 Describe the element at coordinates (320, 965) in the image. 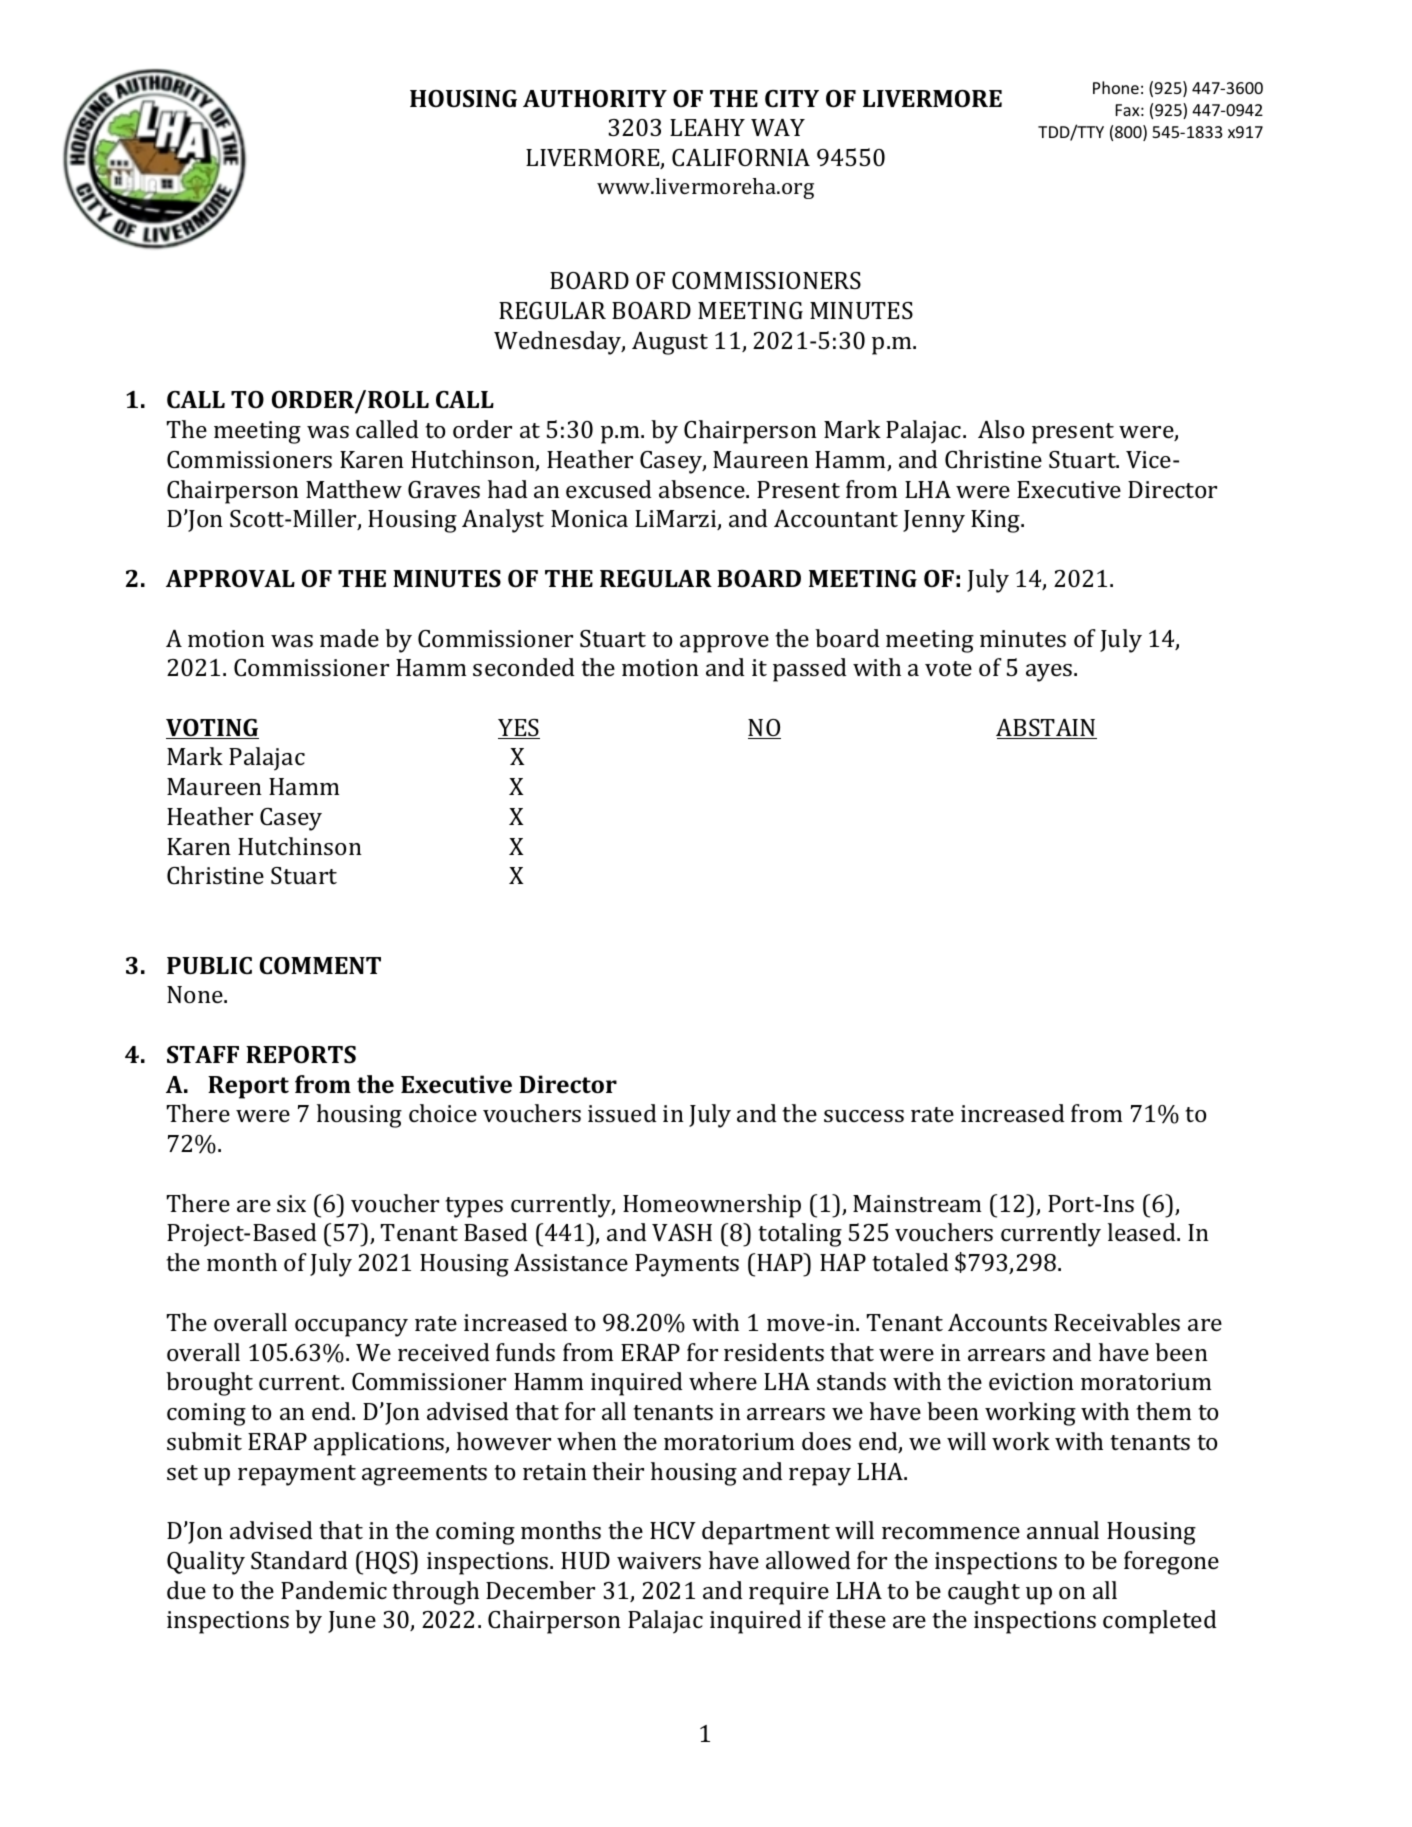

I see `COMMENT` at that location.
